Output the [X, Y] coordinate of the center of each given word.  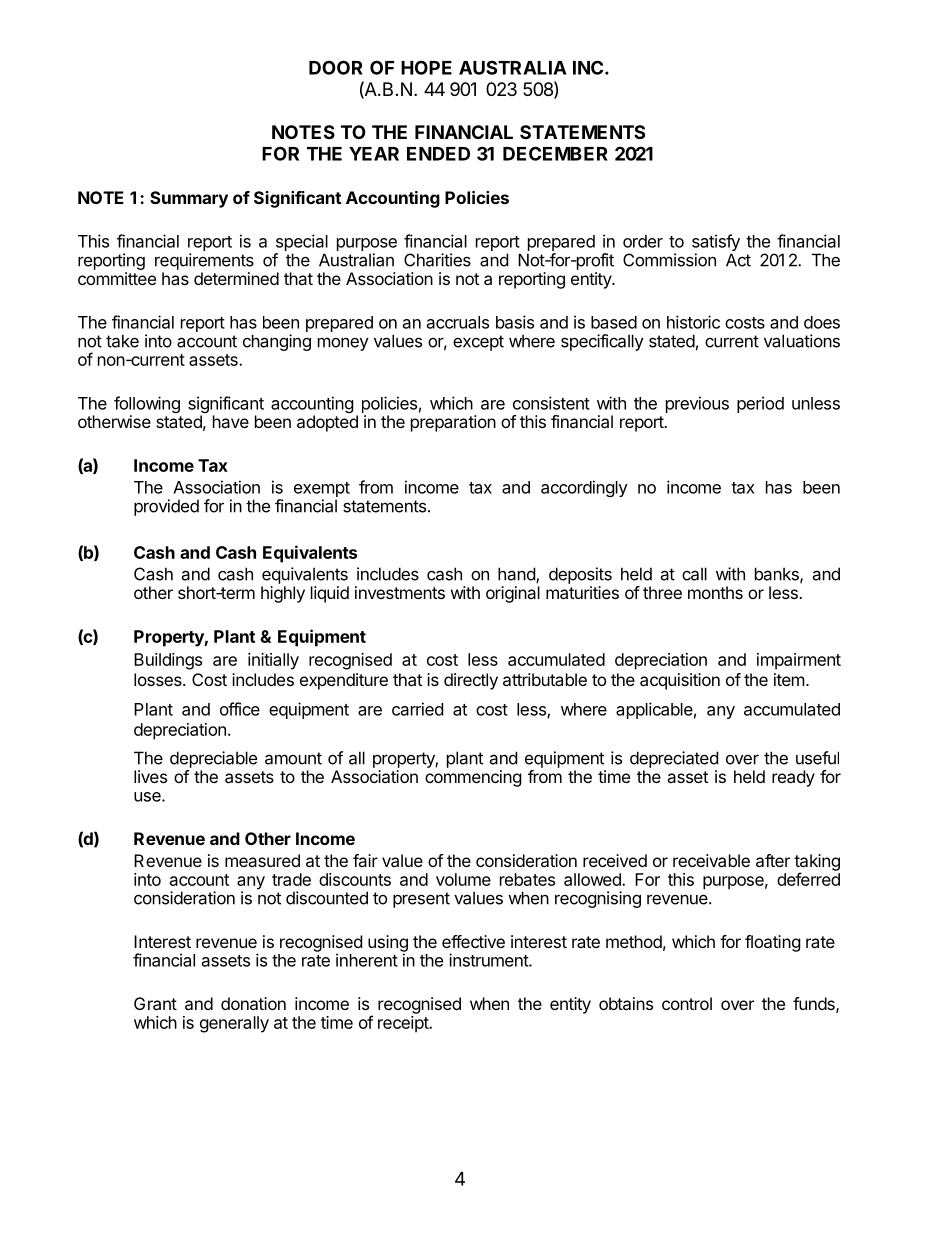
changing [277, 342]
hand [517, 575]
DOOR [336, 67]
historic [693, 322]
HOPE [426, 67]
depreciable [213, 759]
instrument [489, 960]
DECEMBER [555, 153]
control [687, 1003]
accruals [458, 322]
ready [793, 778]
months [715, 592]
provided [166, 507]
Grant [155, 1003]
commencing [473, 778]
